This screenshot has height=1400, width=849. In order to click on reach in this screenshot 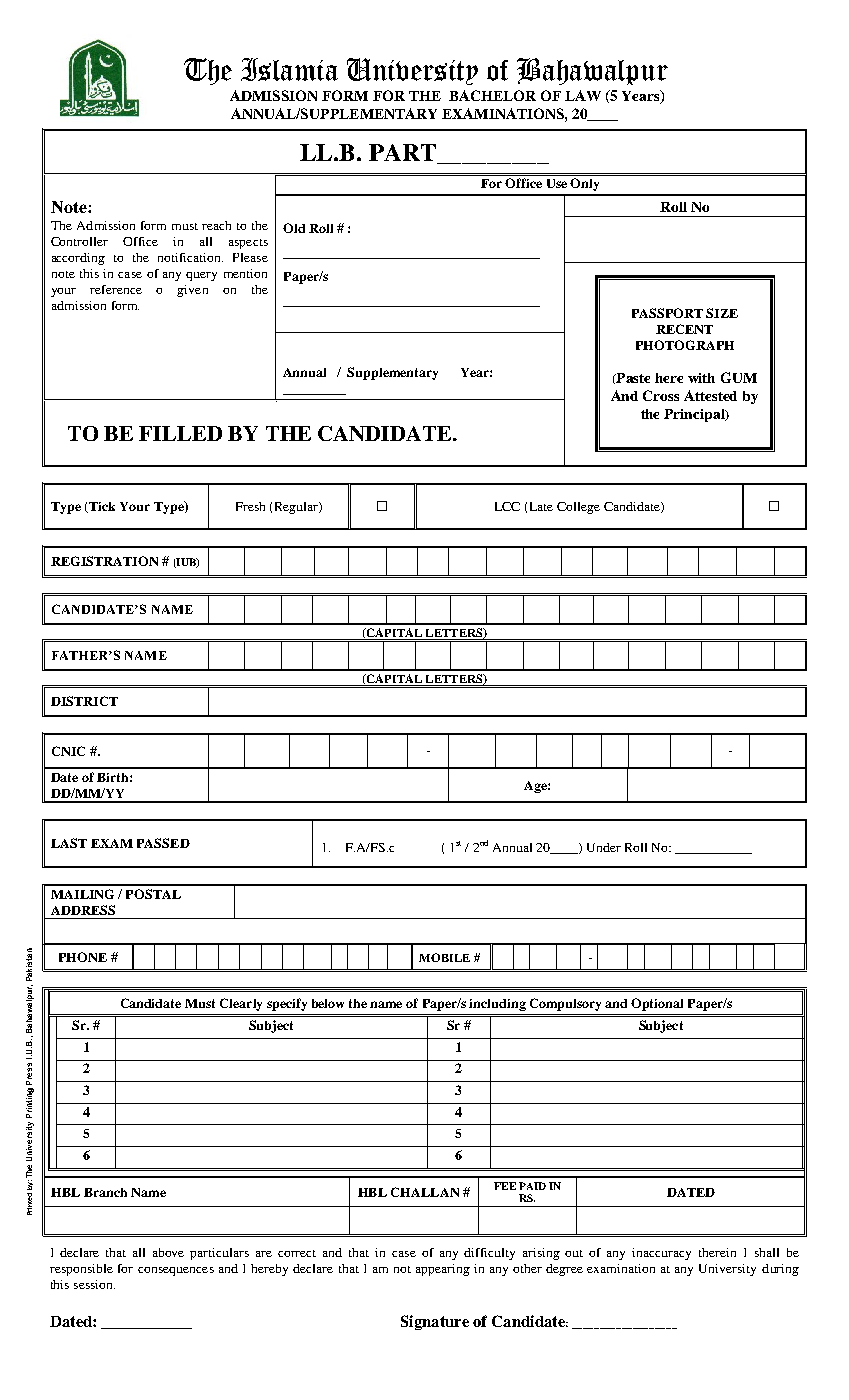, I will do `click(216, 225)`.
